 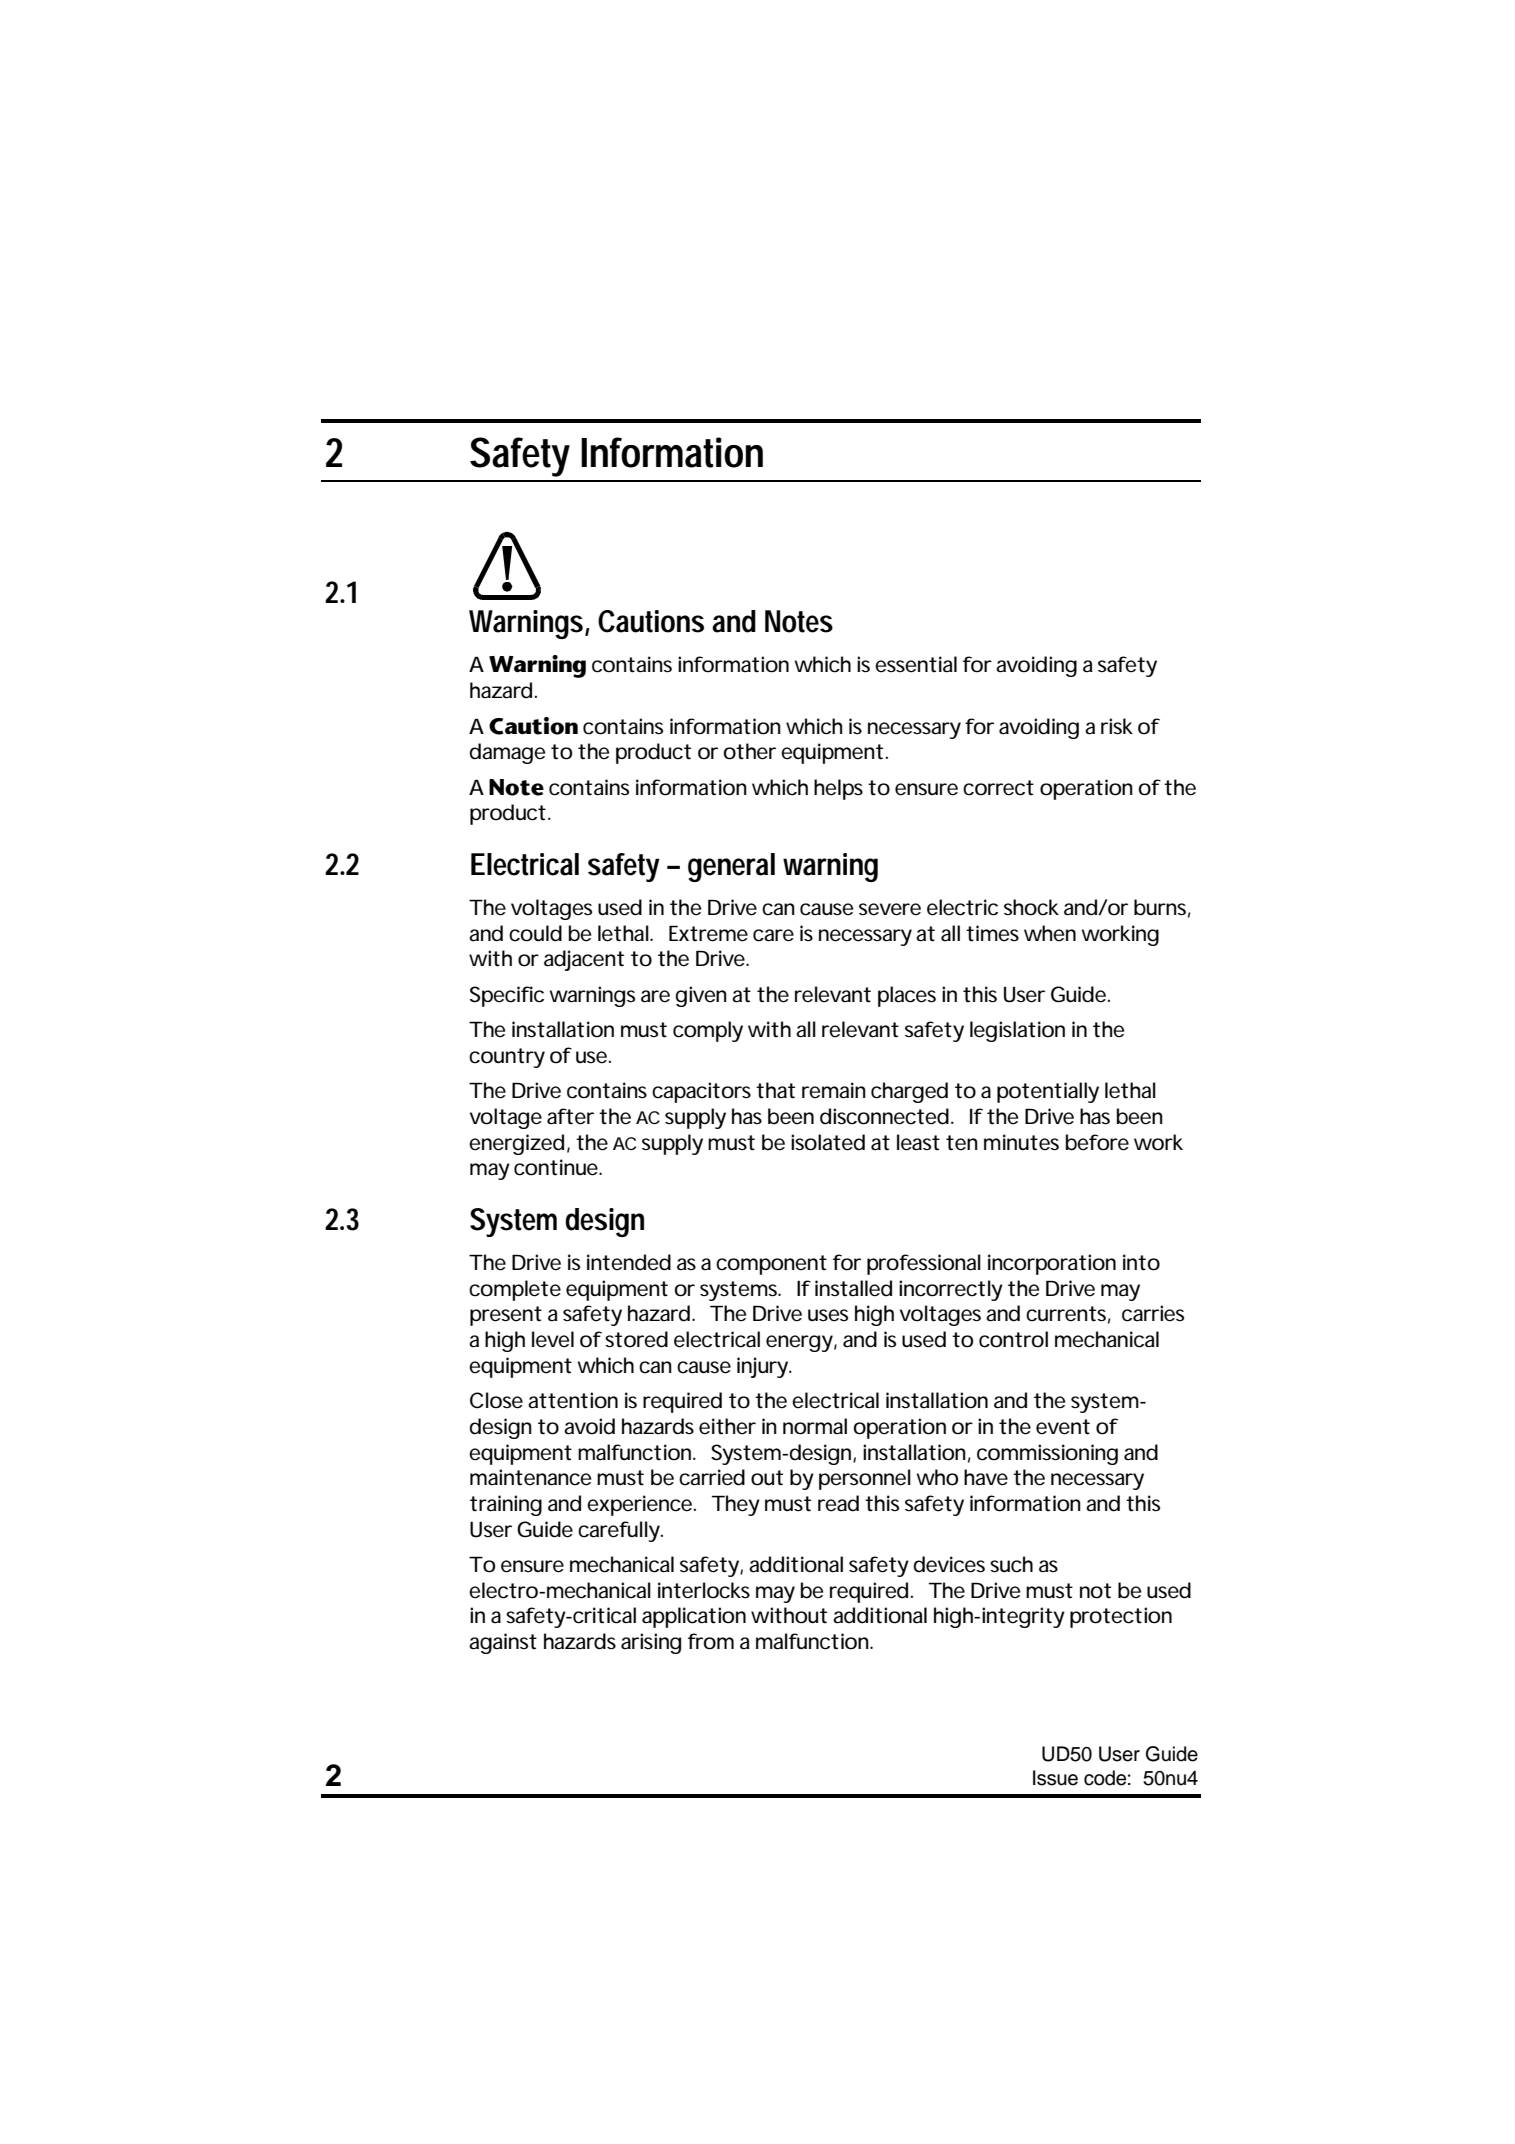 I want to click on against, so click(x=503, y=1643).
